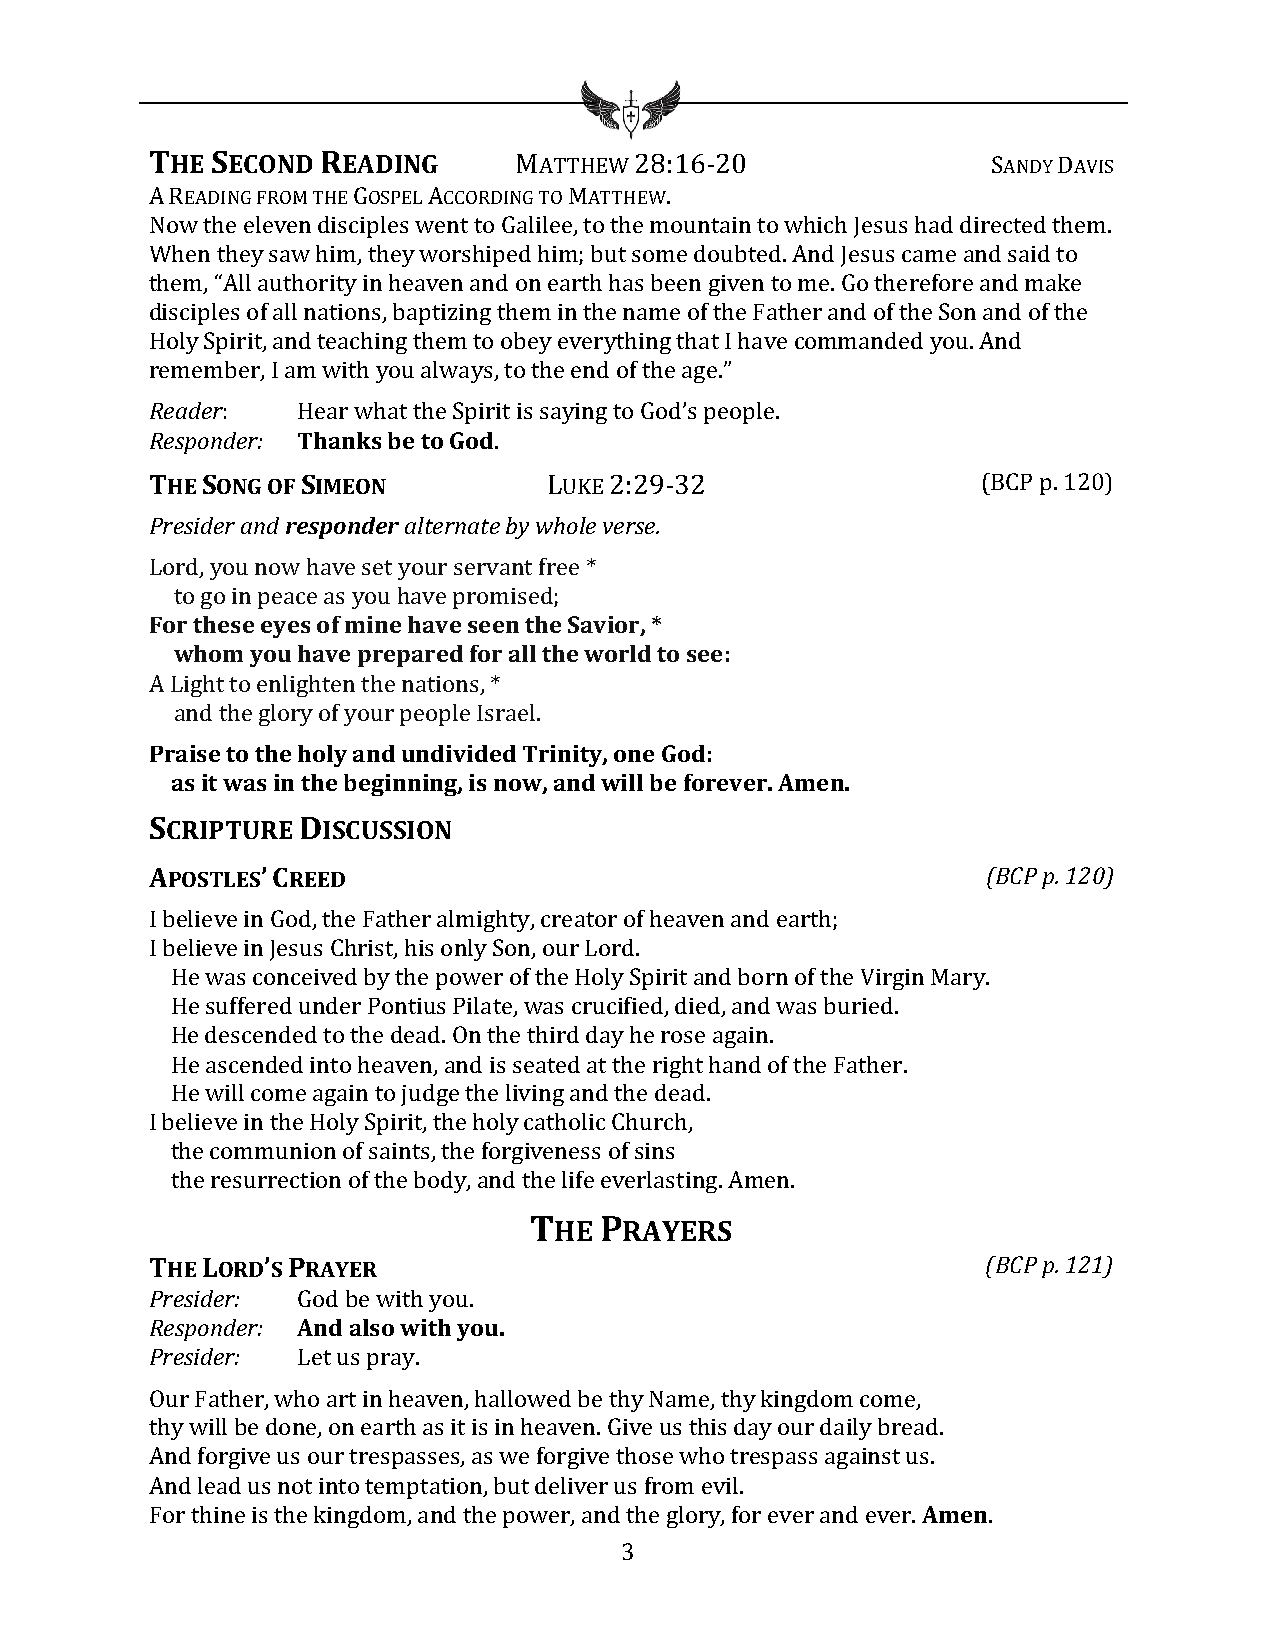 Image resolution: width=1262 pixels, height=1633 pixels. Describe the element at coordinates (644, 1455) in the screenshot. I see `those` at that location.
